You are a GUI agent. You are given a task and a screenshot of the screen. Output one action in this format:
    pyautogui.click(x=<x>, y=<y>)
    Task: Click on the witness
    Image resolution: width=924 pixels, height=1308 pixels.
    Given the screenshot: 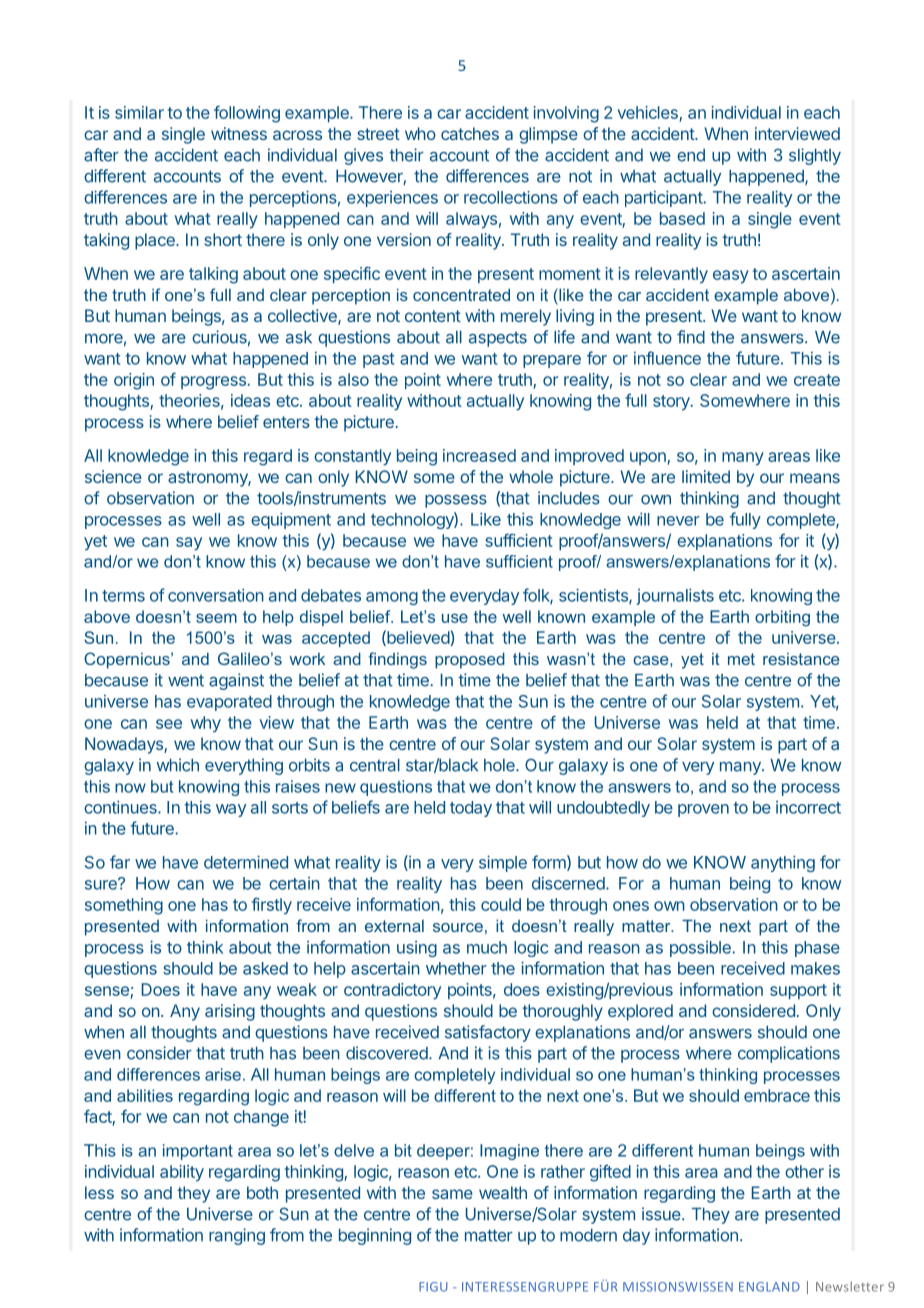 What is the action you would take?
    pyautogui.click(x=239, y=133)
